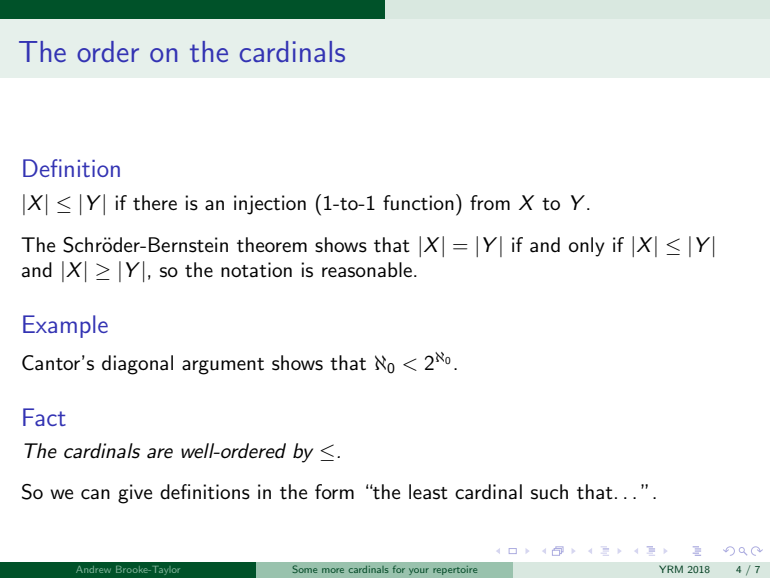 Image resolution: width=770 pixels, height=578 pixels. Describe the element at coordinates (155, 203) in the screenshot. I see `there` at that location.
